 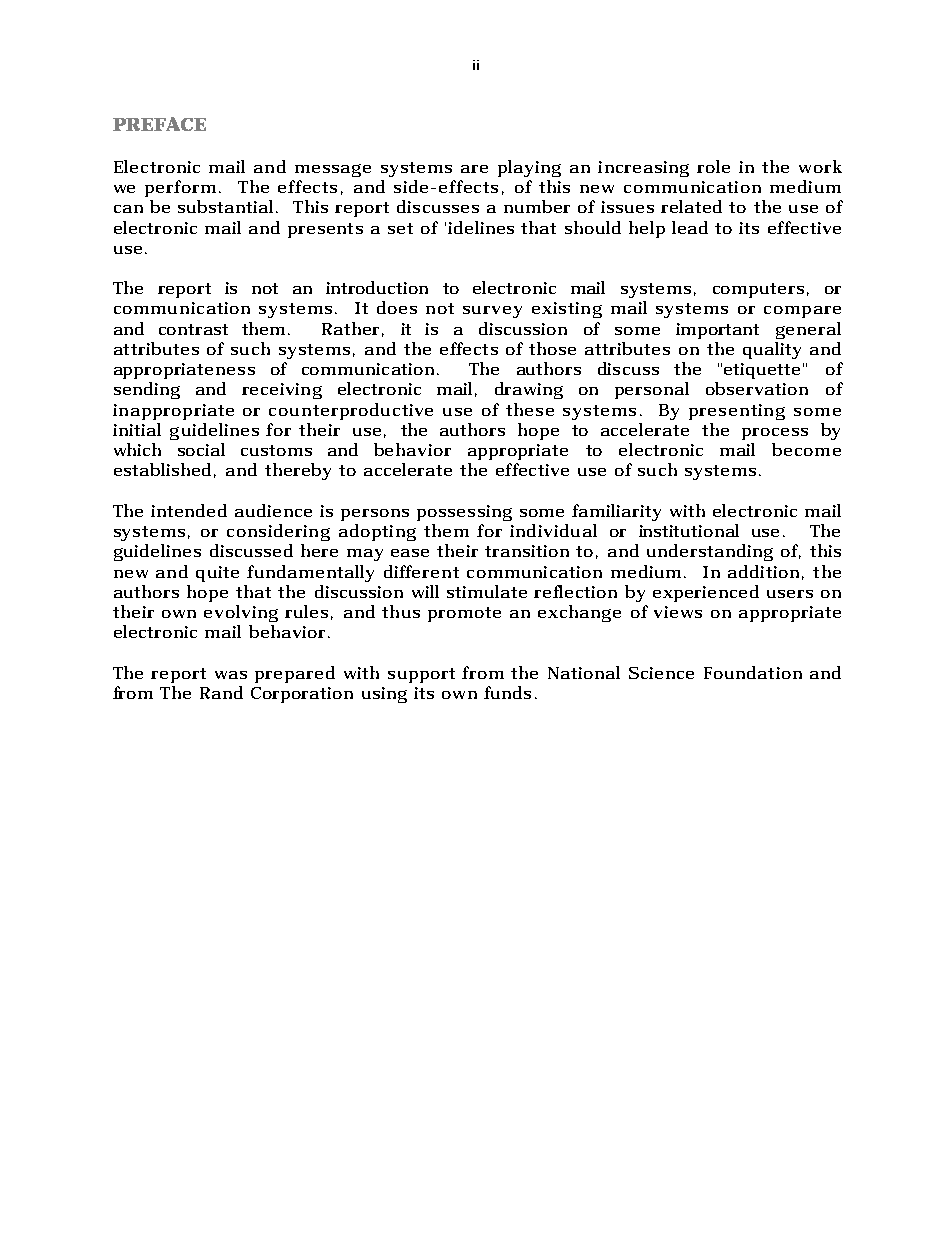 What do you see at coordinates (737, 412) in the page?
I see `presenting` at bounding box center [737, 412].
